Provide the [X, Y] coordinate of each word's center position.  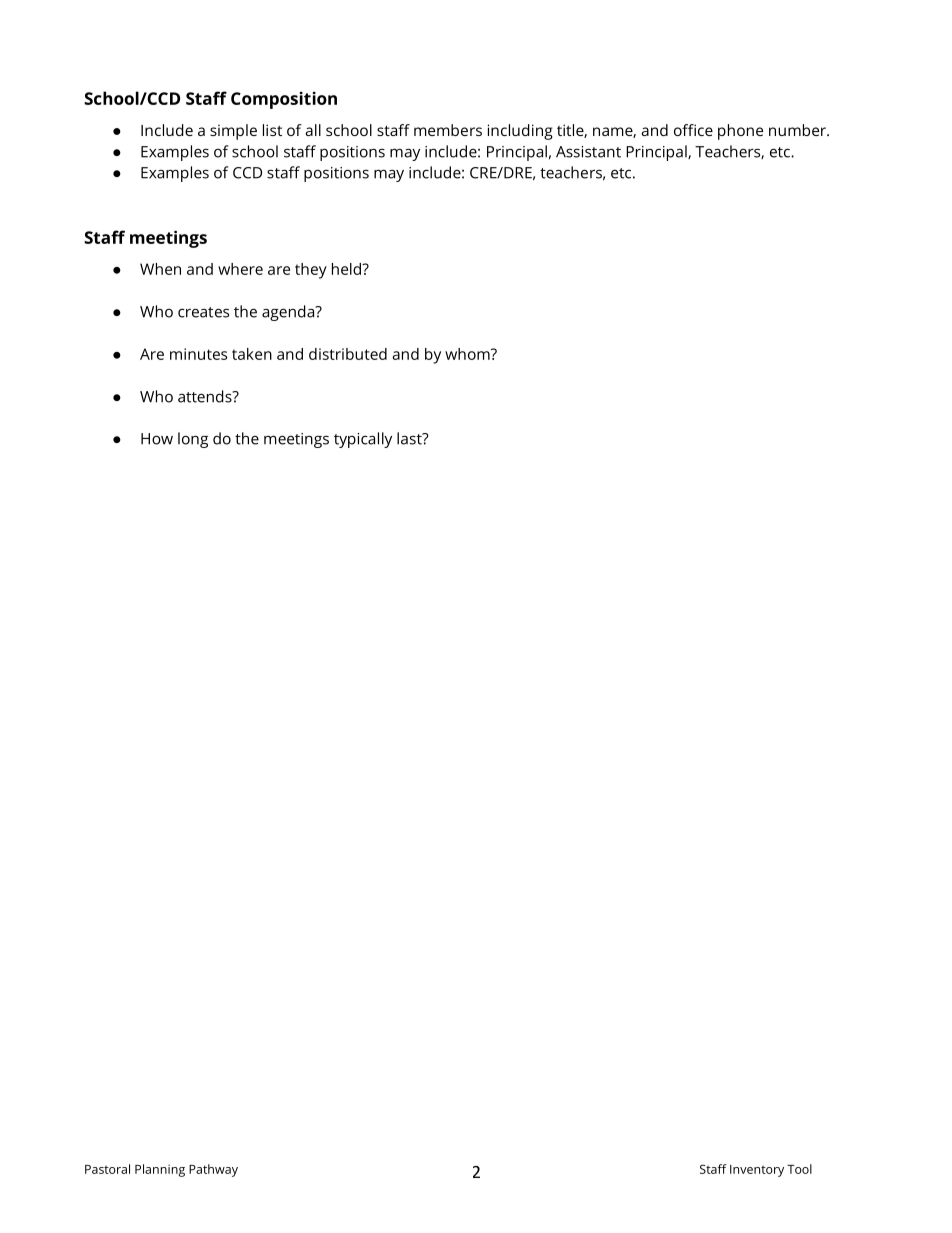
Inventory [757, 1171]
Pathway [213, 1170]
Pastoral [107, 1169]
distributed [348, 354]
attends [206, 396]
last [410, 438]
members [448, 130]
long [193, 440]
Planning [160, 1170]
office [693, 130]
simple [233, 132]
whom [468, 354]
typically [363, 440]
